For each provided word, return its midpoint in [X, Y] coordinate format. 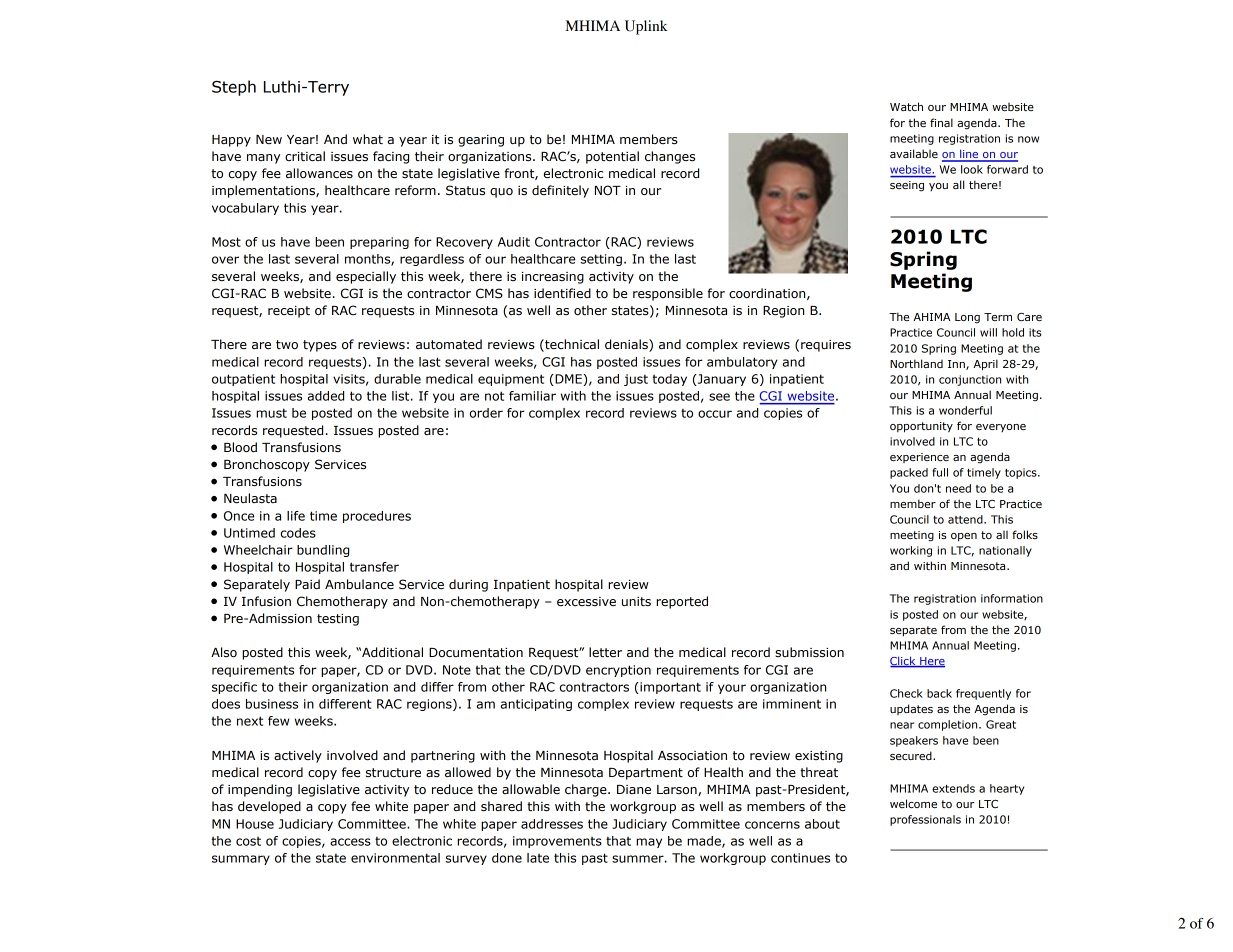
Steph [234, 88]
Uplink [646, 27]
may [649, 843]
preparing [379, 243]
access [350, 842]
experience [919, 458]
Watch [906, 106]
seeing [907, 186]
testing [338, 620]
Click [904, 662]
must [271, 413]
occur [715, 414]
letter [605, 652]
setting [601, 260]
